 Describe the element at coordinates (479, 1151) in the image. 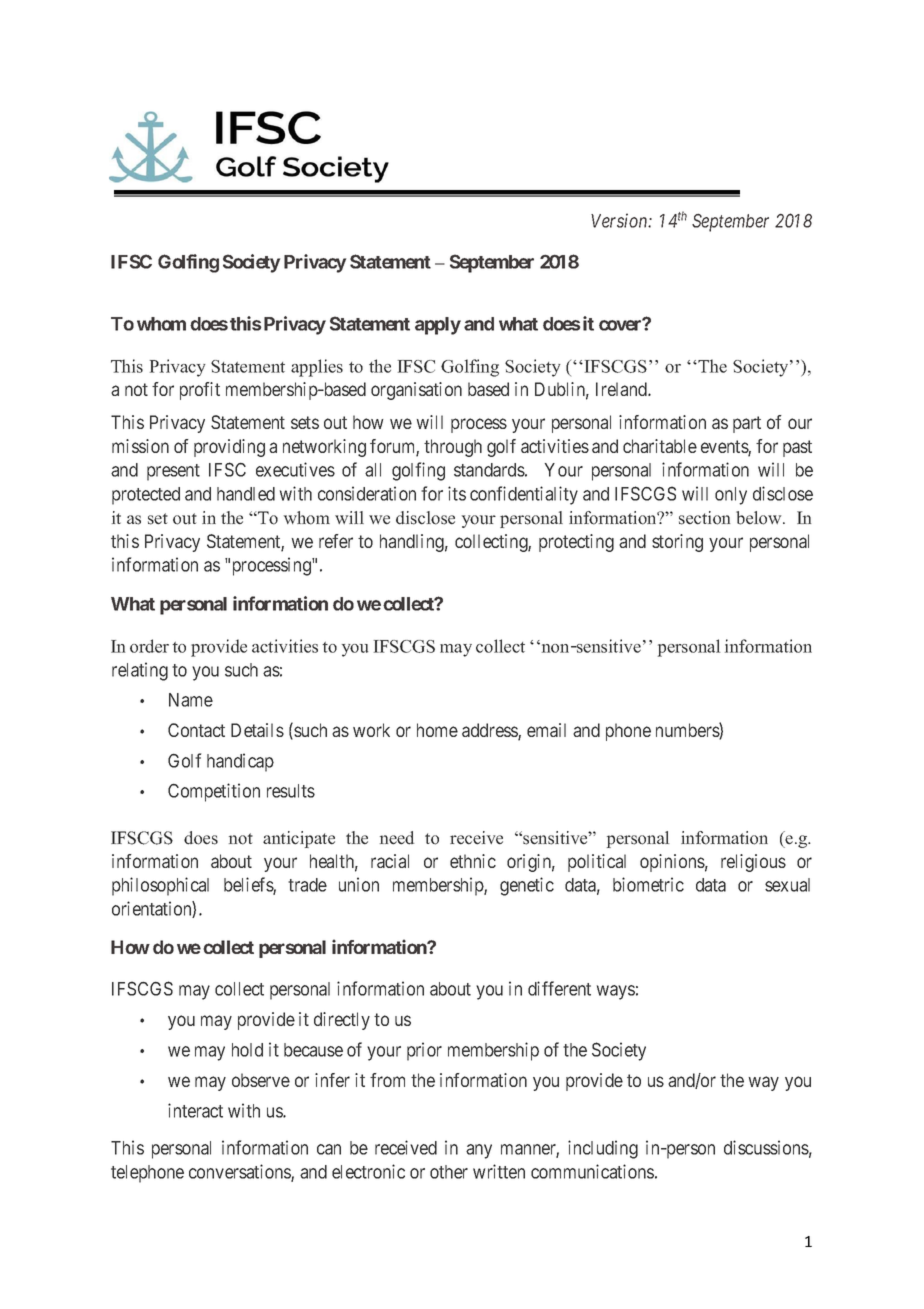

I see `any` at that location.
